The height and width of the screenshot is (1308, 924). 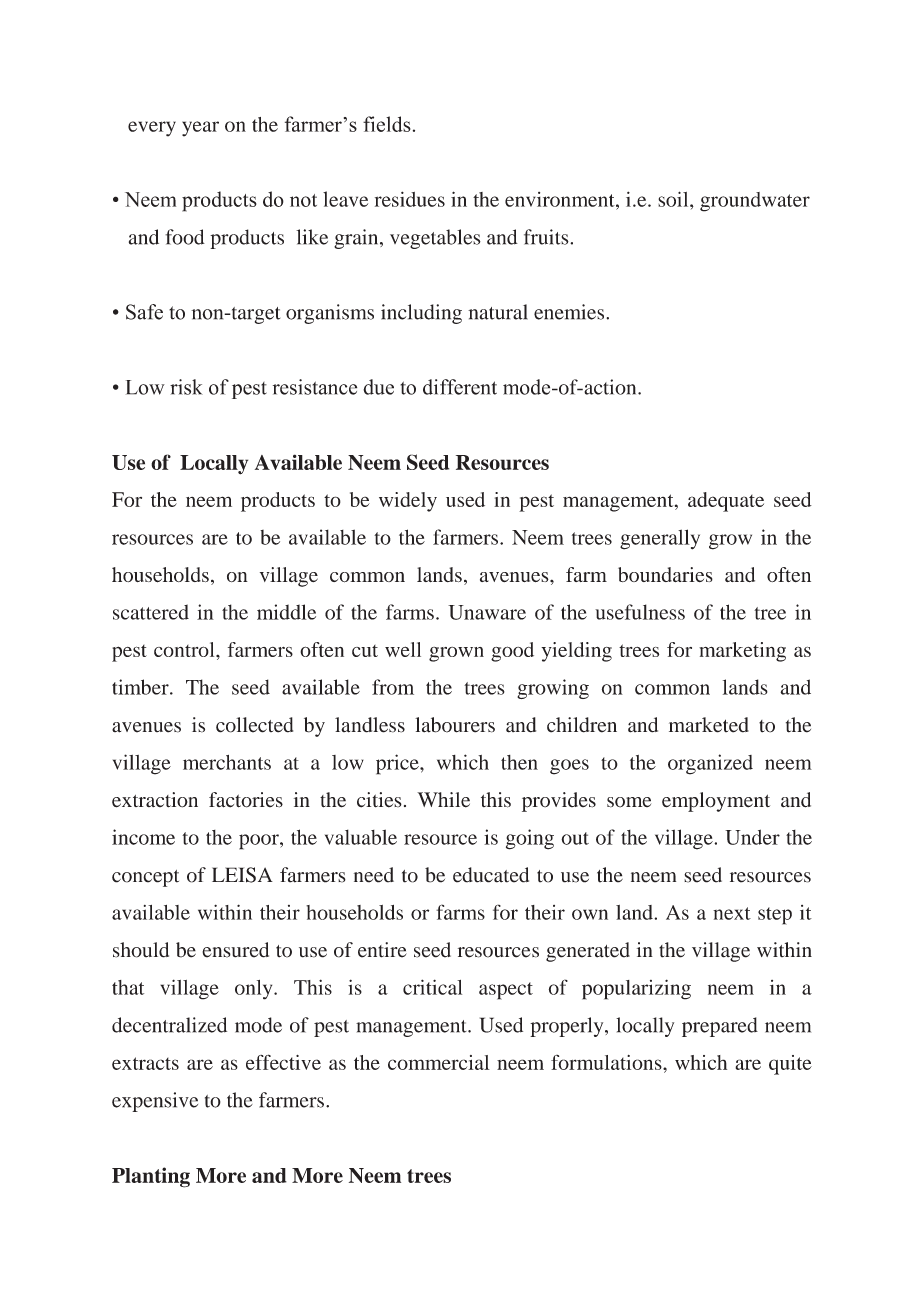 I want to click on residues, so click(x=410, y=199).
